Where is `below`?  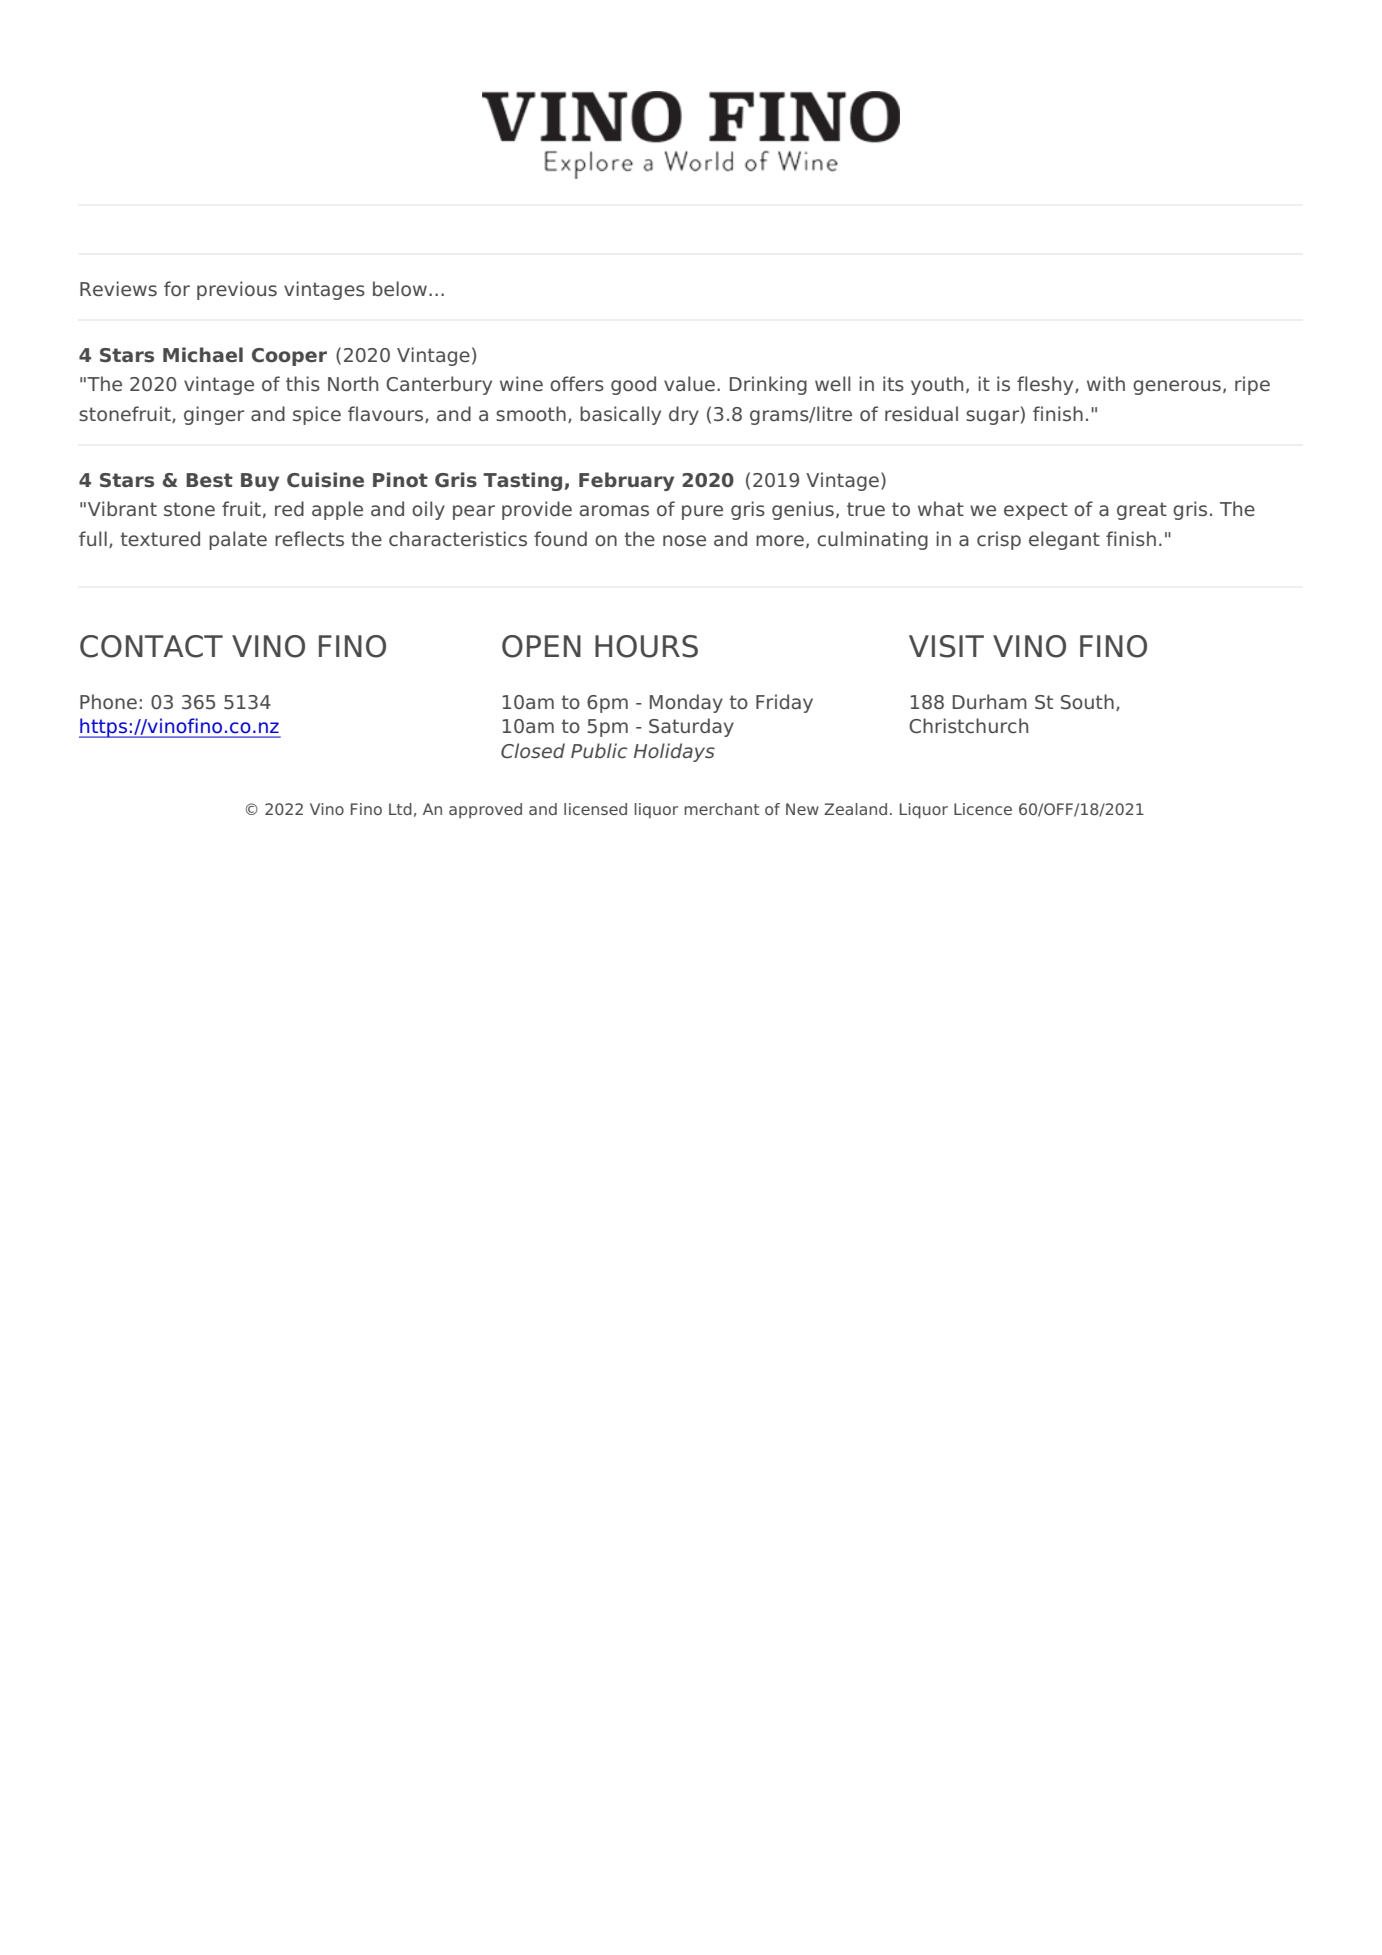
below is located at coordinates (400, 288).
